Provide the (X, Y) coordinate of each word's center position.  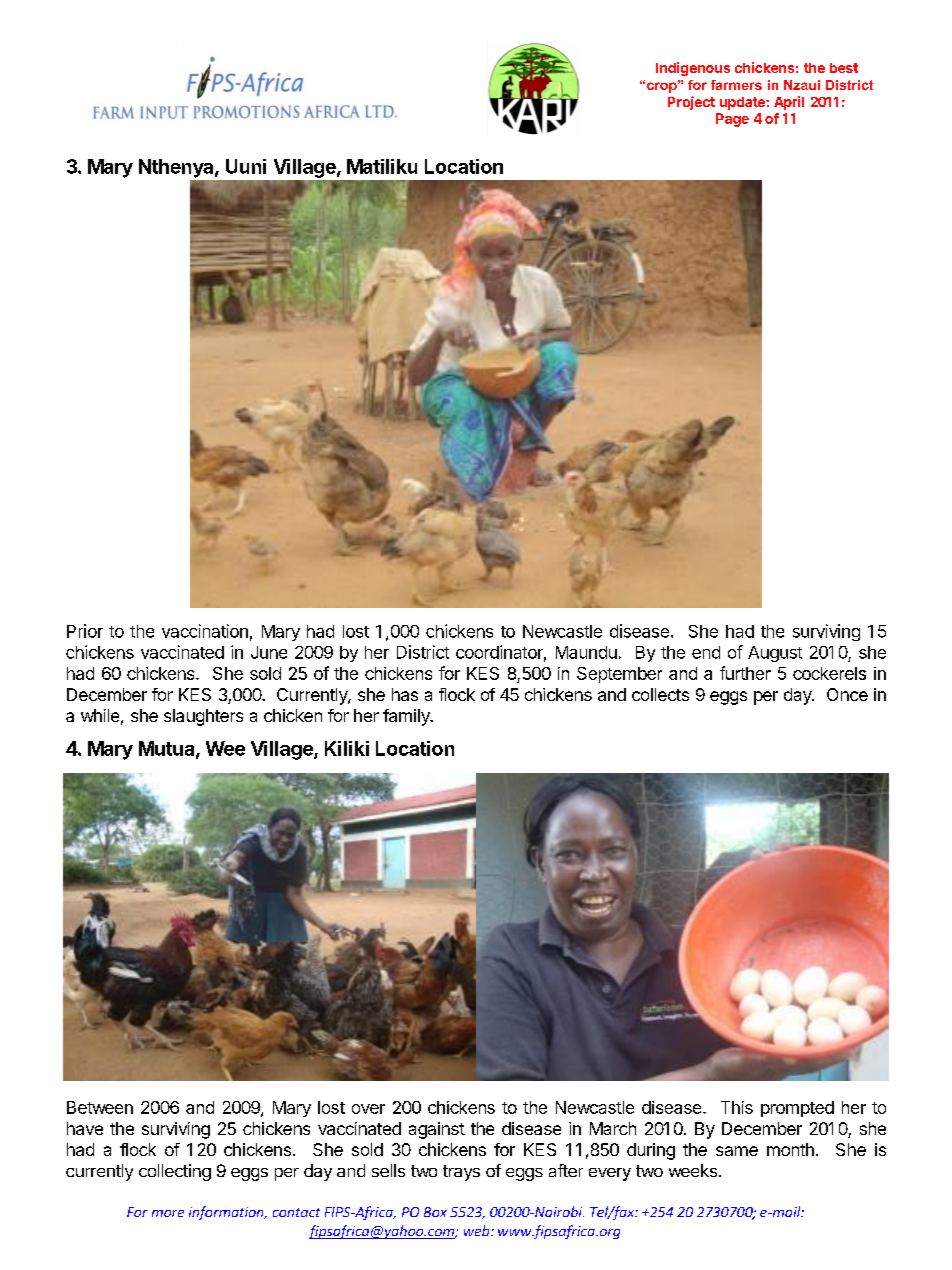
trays (461, 1173)
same (737, 1151)
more (168, 1213)
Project (691, 103)
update (743, 103)
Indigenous (693, 69)
